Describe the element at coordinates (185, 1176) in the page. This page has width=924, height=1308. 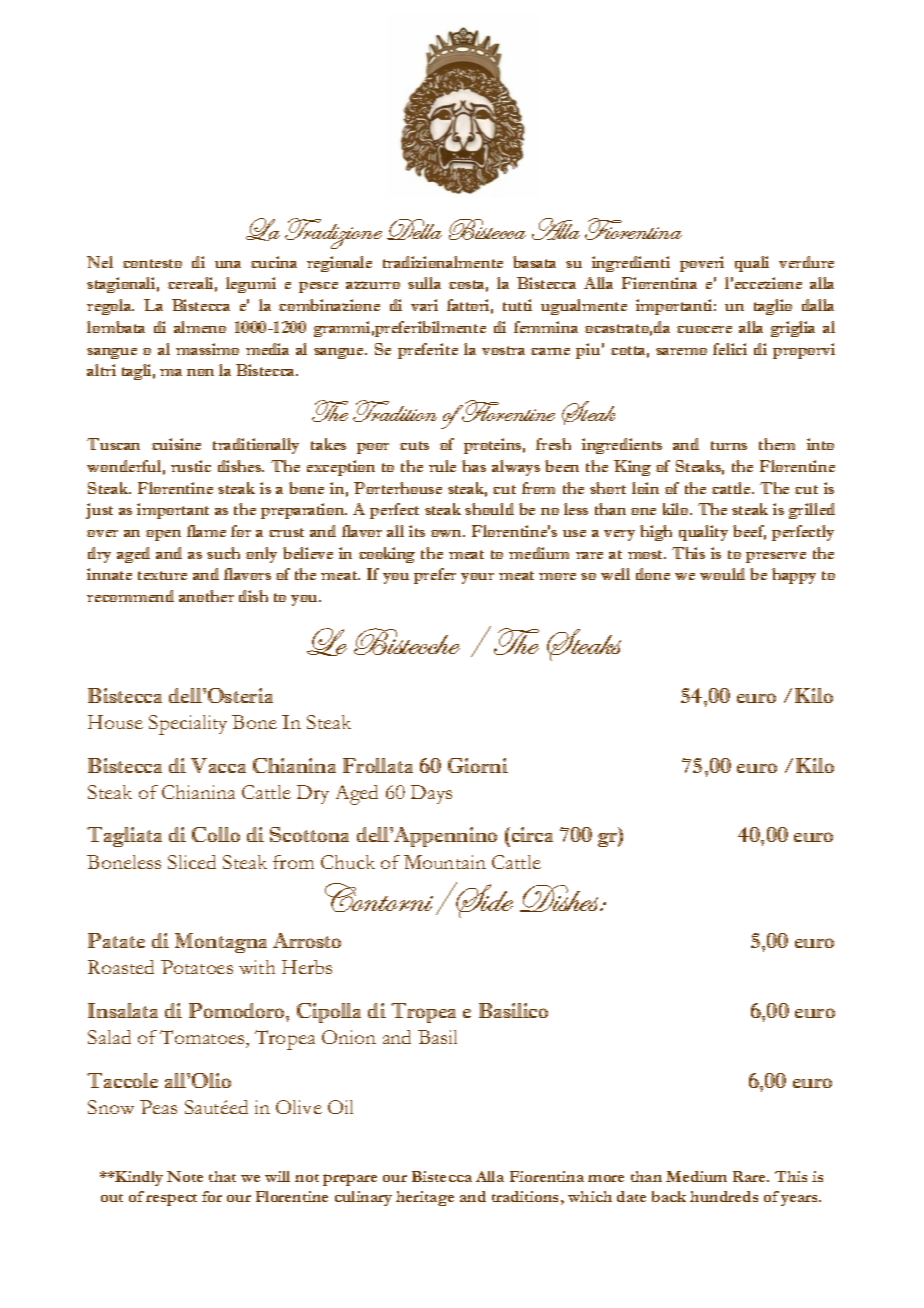
I see `Note` at that location.
